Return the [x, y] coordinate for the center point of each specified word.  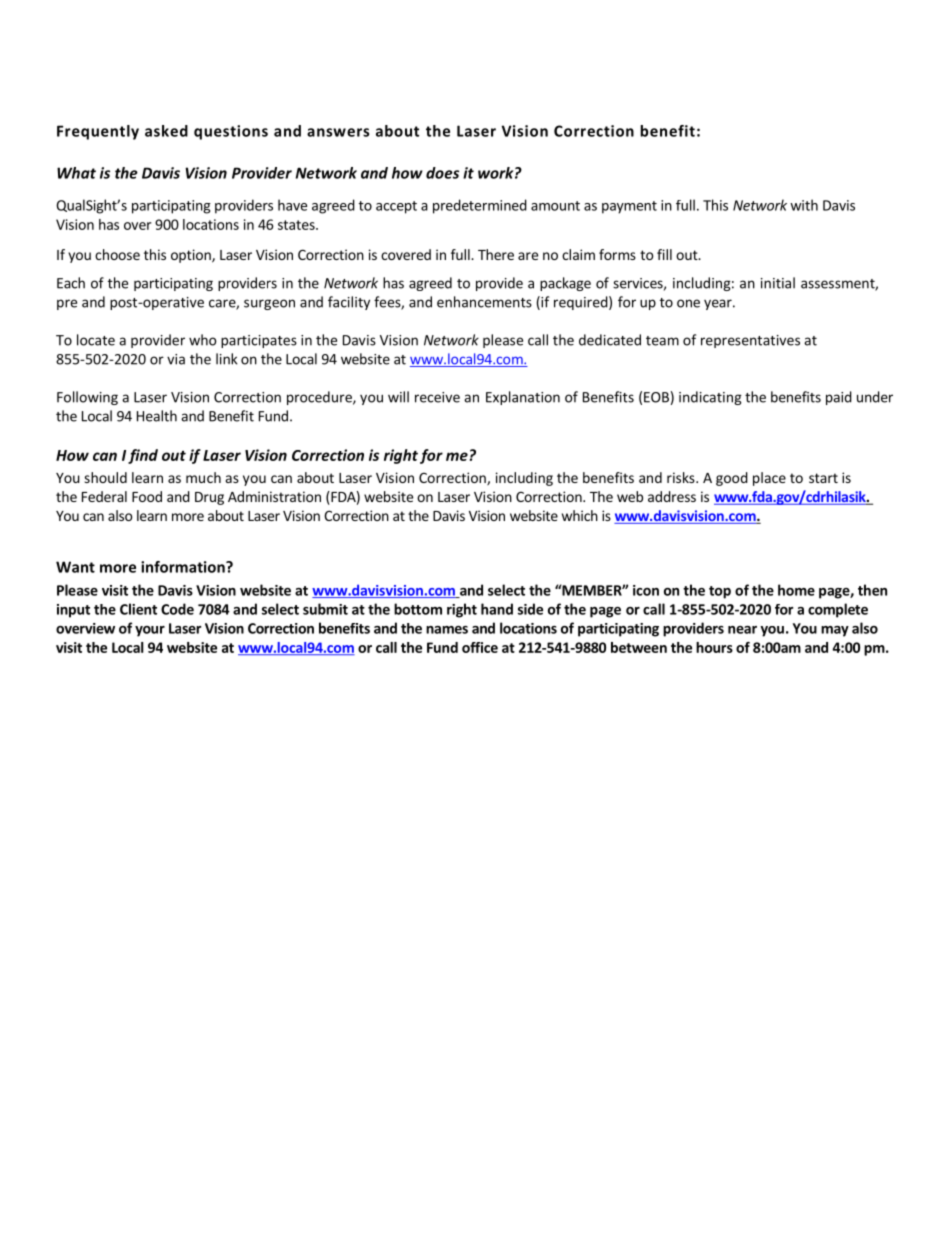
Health [157, 416]
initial [778, 283]
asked [166, 131]
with [804, 205]
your [150, 631]
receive [437, 397]
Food [147, 496]
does [442, 173]
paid [839, 398]
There [496, 254]
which [580, 515]
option [192, 256]
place [769, 479]
